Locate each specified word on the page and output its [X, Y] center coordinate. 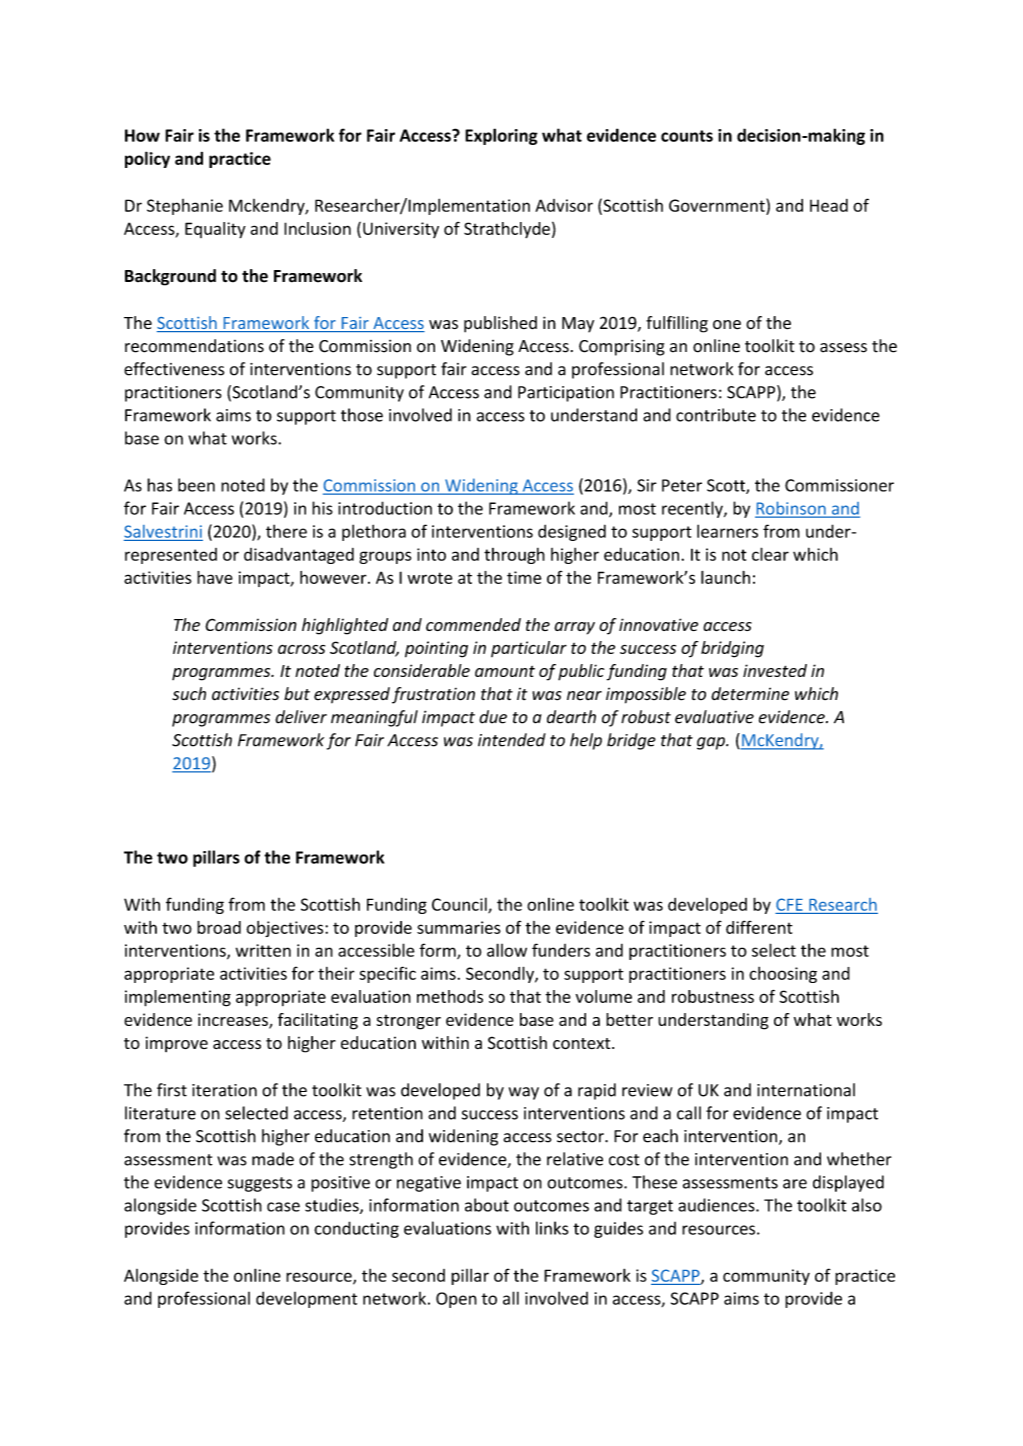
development [306, 1299]
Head [829, 205]
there [286, 531]
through [514, 556]
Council [460, 905]
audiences [717, 1205]
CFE [789, 904]
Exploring [501, 136]
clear [770, 554]
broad [219, 927]
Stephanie [185, 207]
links [552, 1228]
